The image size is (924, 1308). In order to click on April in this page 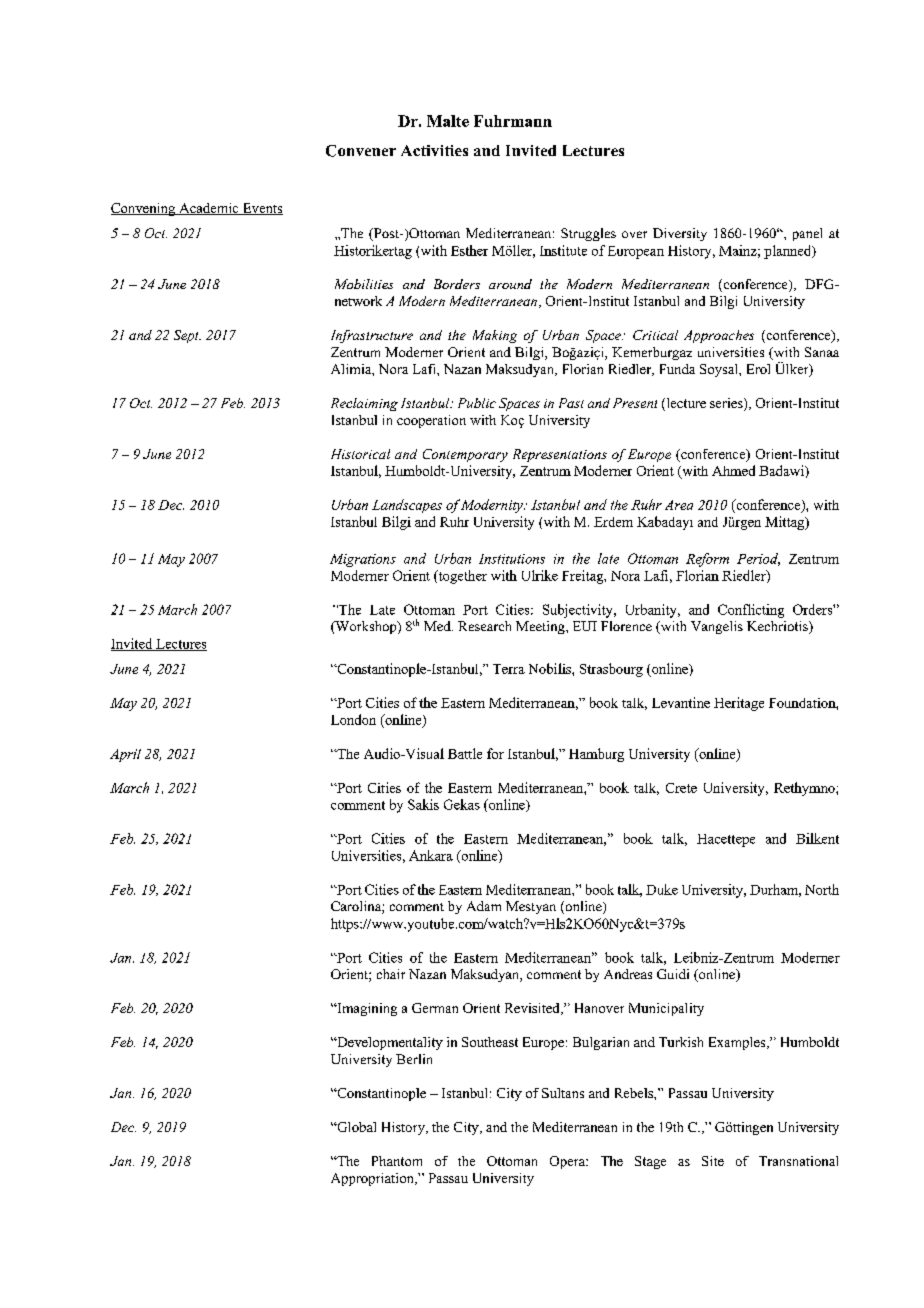, I will do `click(125, 755)`.
